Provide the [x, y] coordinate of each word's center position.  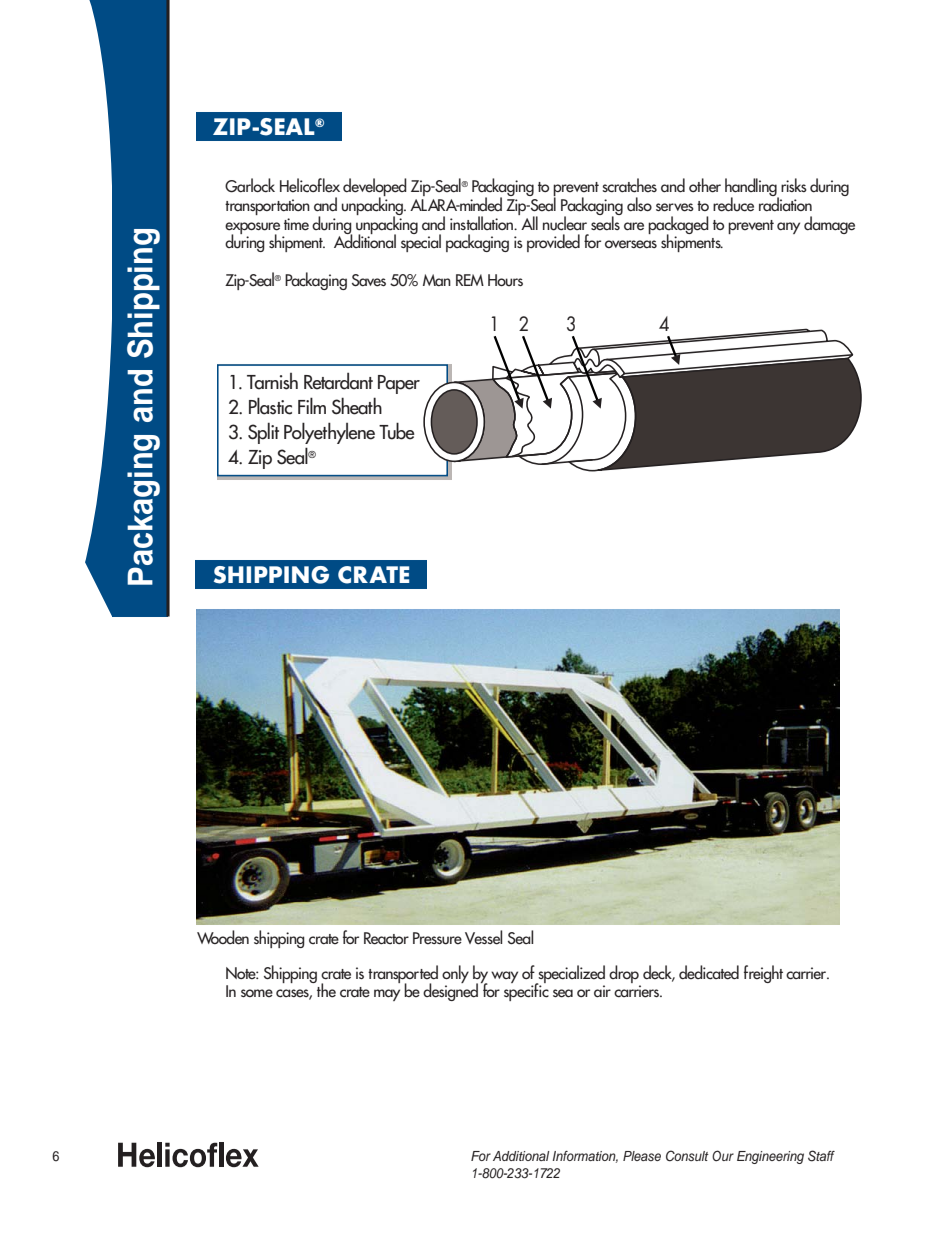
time [296, 224]
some [257, 993]
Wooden [223, 937]
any [788, 228]
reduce [733, 204]
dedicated [709, 972]
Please [642, 1156]
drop [624, 974]
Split [263, 433]
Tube [397, 431]
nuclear [565, 223]
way [504, 977]
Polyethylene [329, 433]
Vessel [483, 937]
